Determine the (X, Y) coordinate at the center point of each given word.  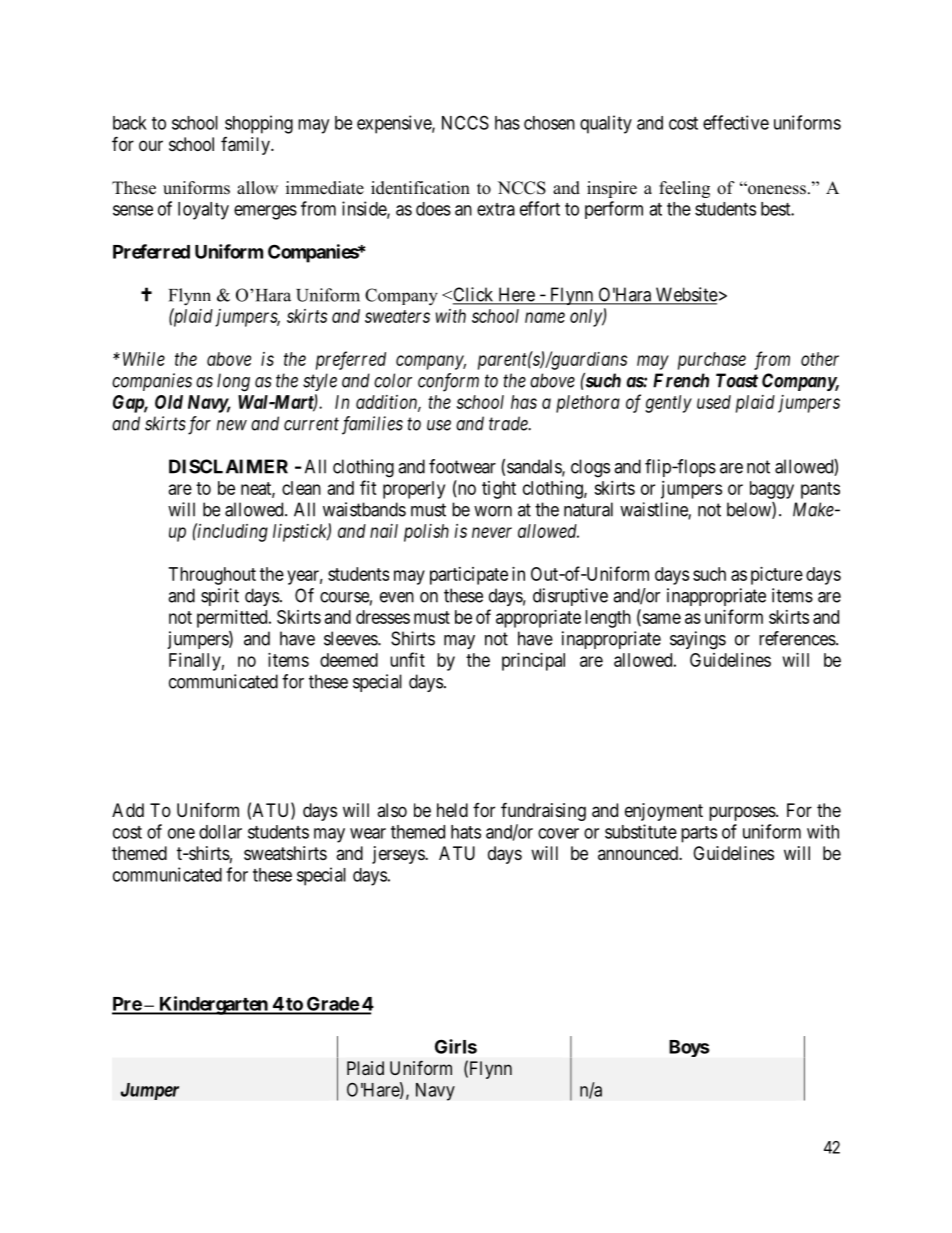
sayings (698, 640)
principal (533, 662)
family (246, 146)
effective (736, 122)
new (232, 425)
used (714, 402)
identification (420, 188)
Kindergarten (213, 1005)
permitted (233, 619)
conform (448, 382)
